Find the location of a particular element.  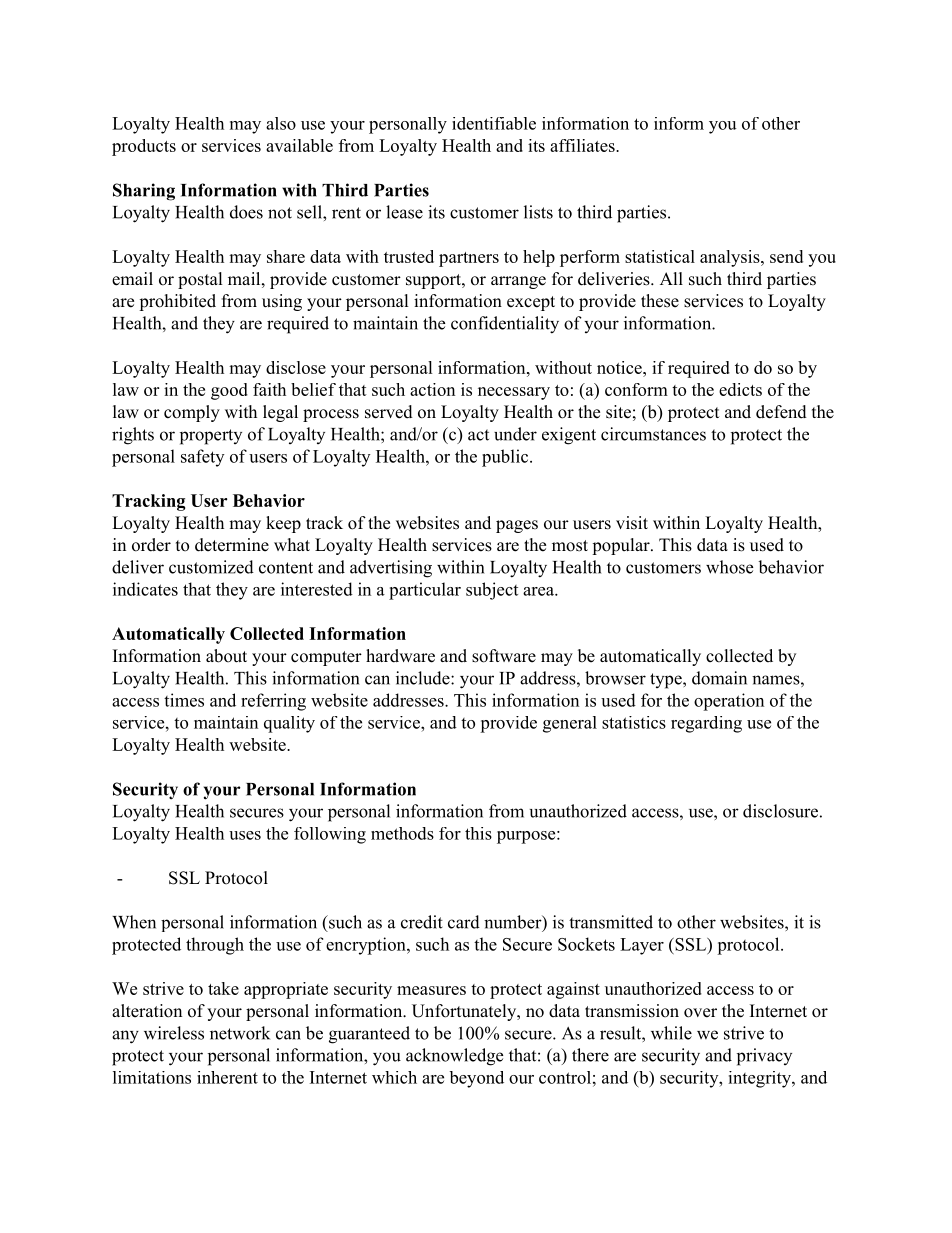

wireless is located at coordinates (174, 1033).
